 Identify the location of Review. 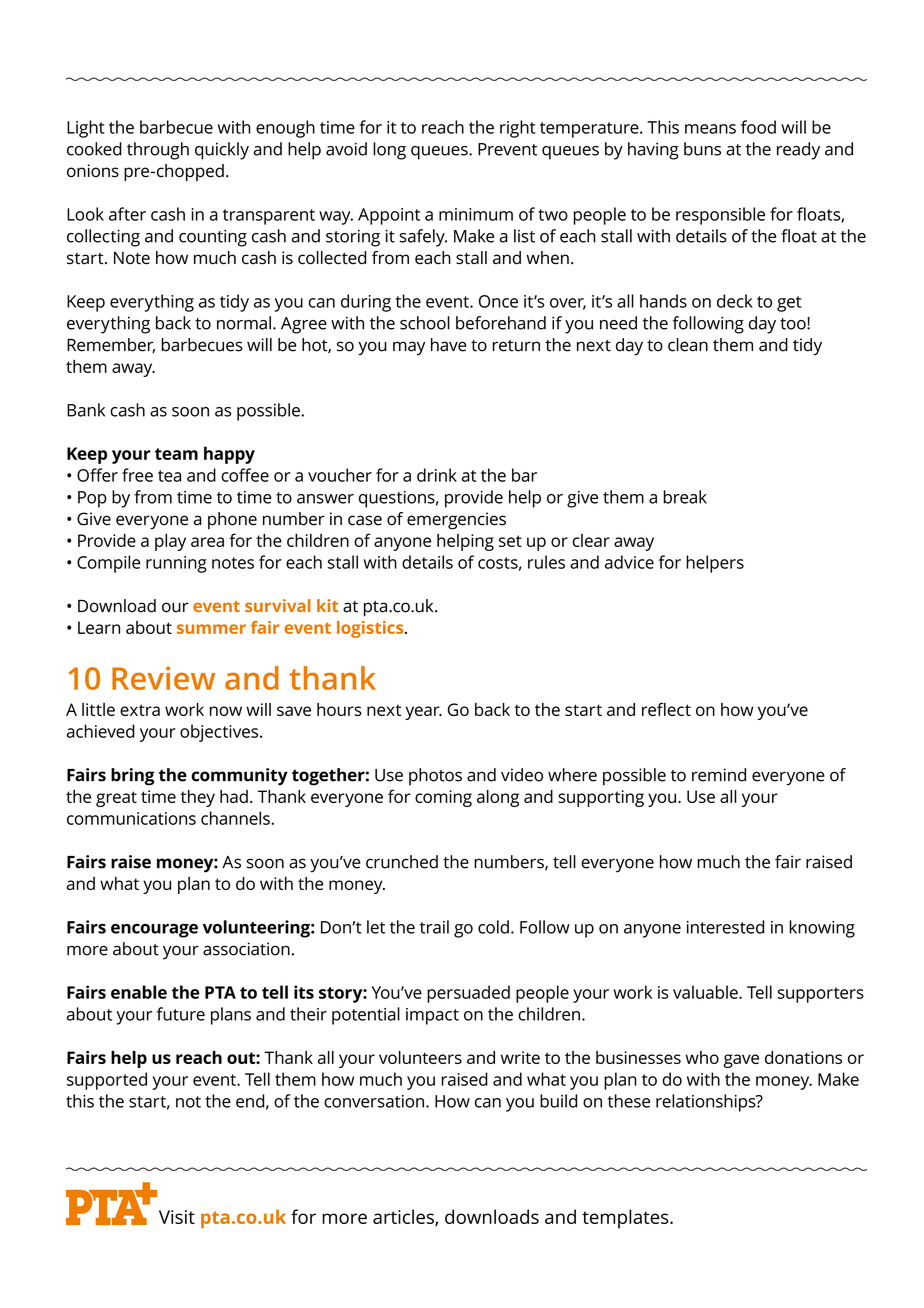
(163, 678).
